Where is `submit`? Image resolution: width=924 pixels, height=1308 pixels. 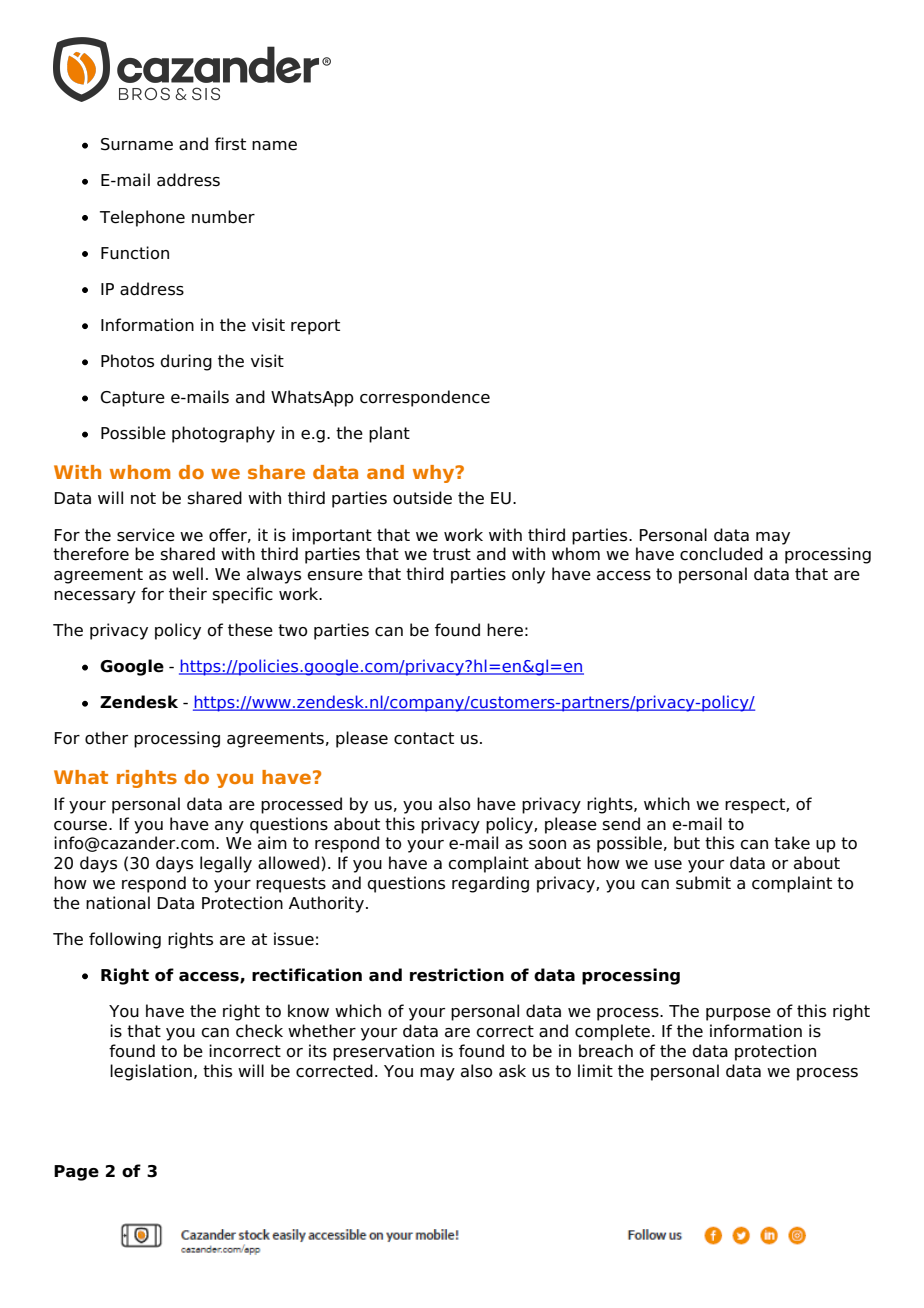
submit is located at coordinates (703, 883).
